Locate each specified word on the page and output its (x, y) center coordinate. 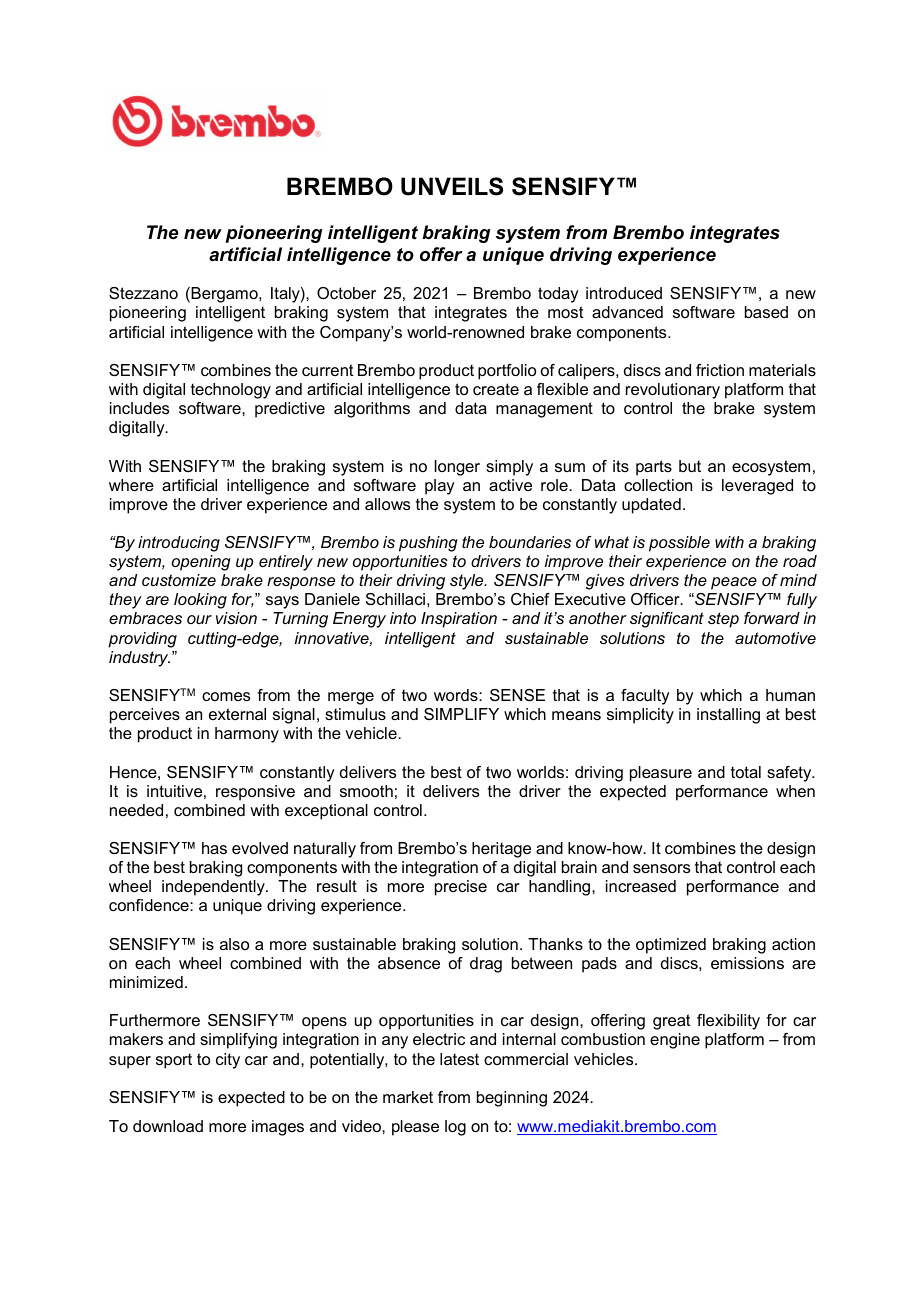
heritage (501, 850)
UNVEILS (452, 186)
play (440, 487)
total (746, 772)
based (766, 312)
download (168, 1126)
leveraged (757, 487)
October (346, 293)
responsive (255, 793)
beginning (512, 1099)
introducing (179, 544)
